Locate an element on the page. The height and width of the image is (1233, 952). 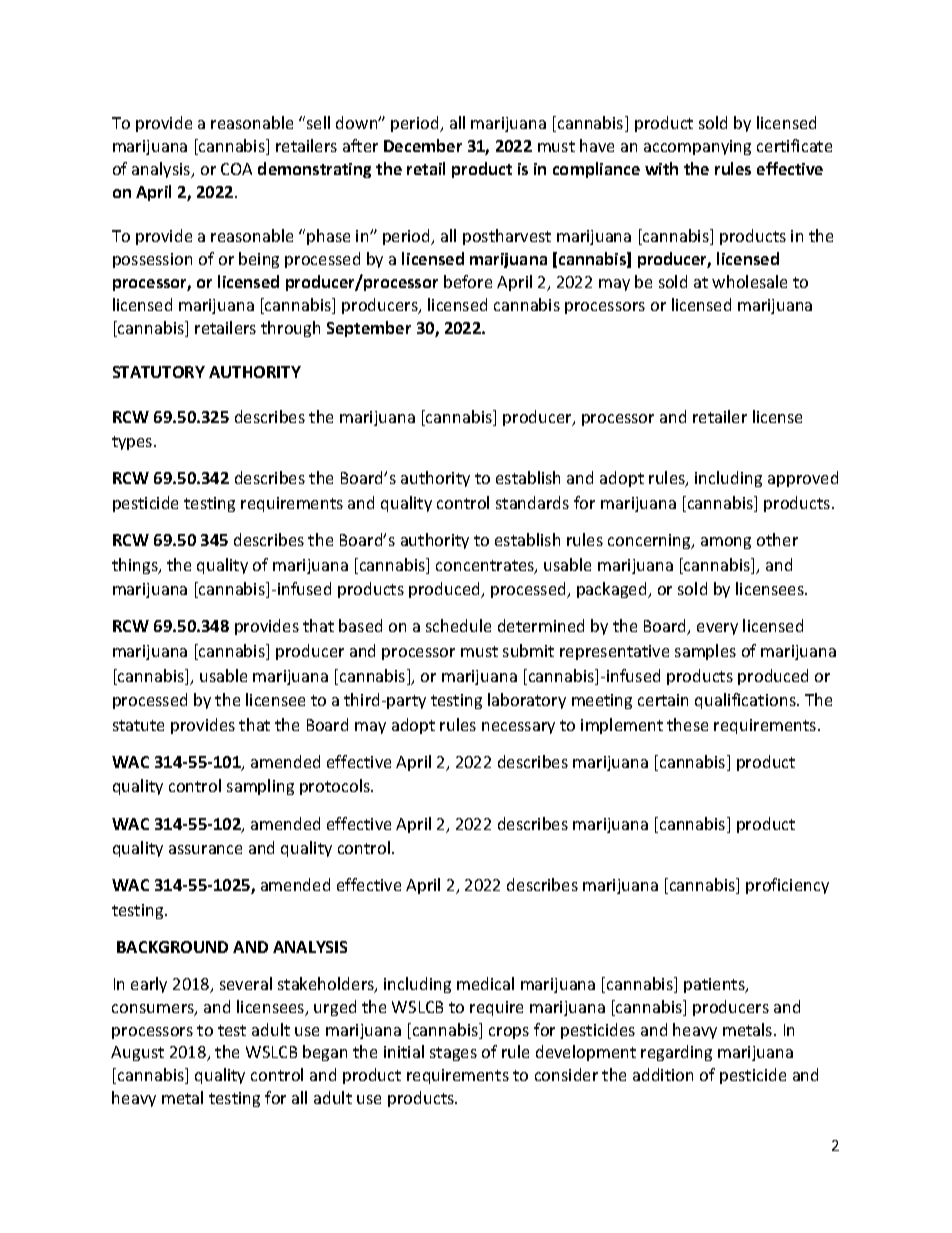
accompanying is located at coordinates (697, 147).
